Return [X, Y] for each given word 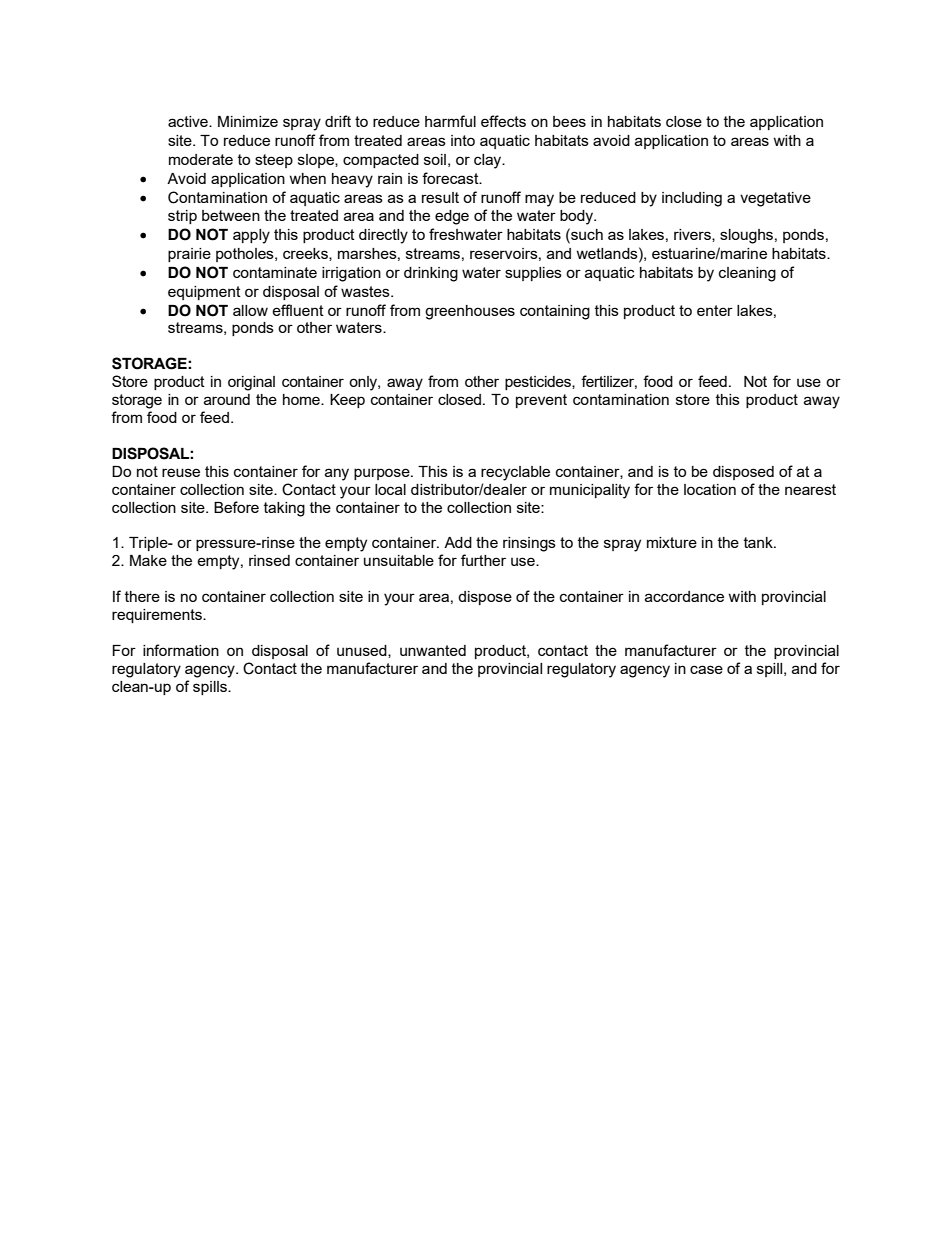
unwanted [433, 650]
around [227, 399]
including [692, 199]
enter [715, 310]
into [463, 140]
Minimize [248, 121]
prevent [541, 401]
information [181, 650]
